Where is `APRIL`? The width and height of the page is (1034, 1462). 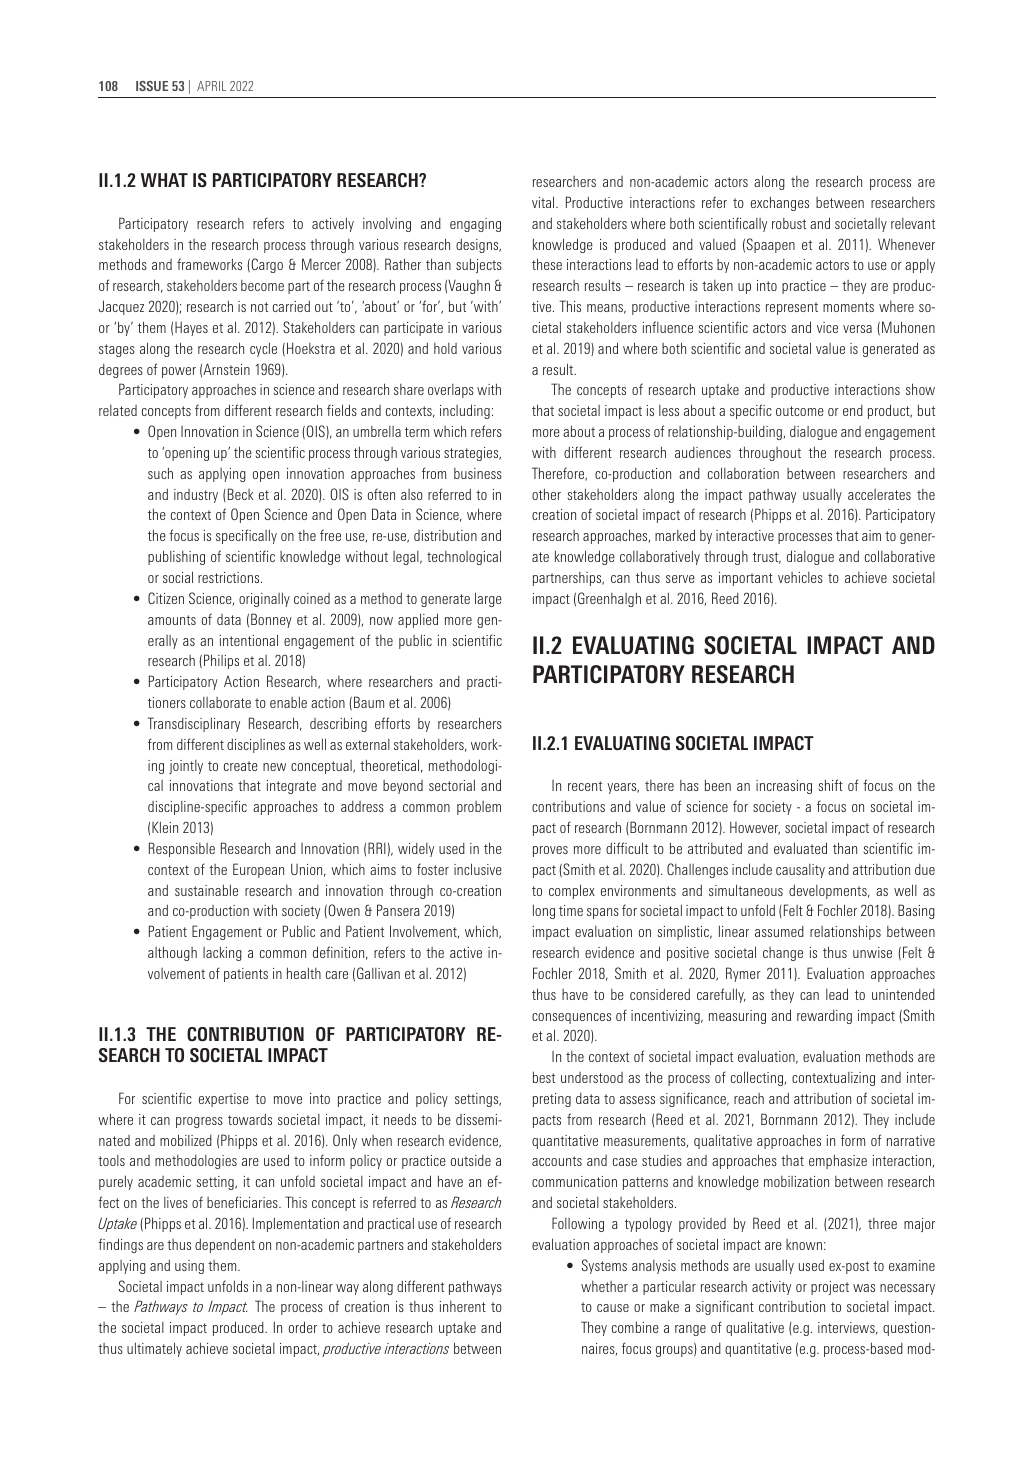 APRIL is located at coordinates (211, 86).
